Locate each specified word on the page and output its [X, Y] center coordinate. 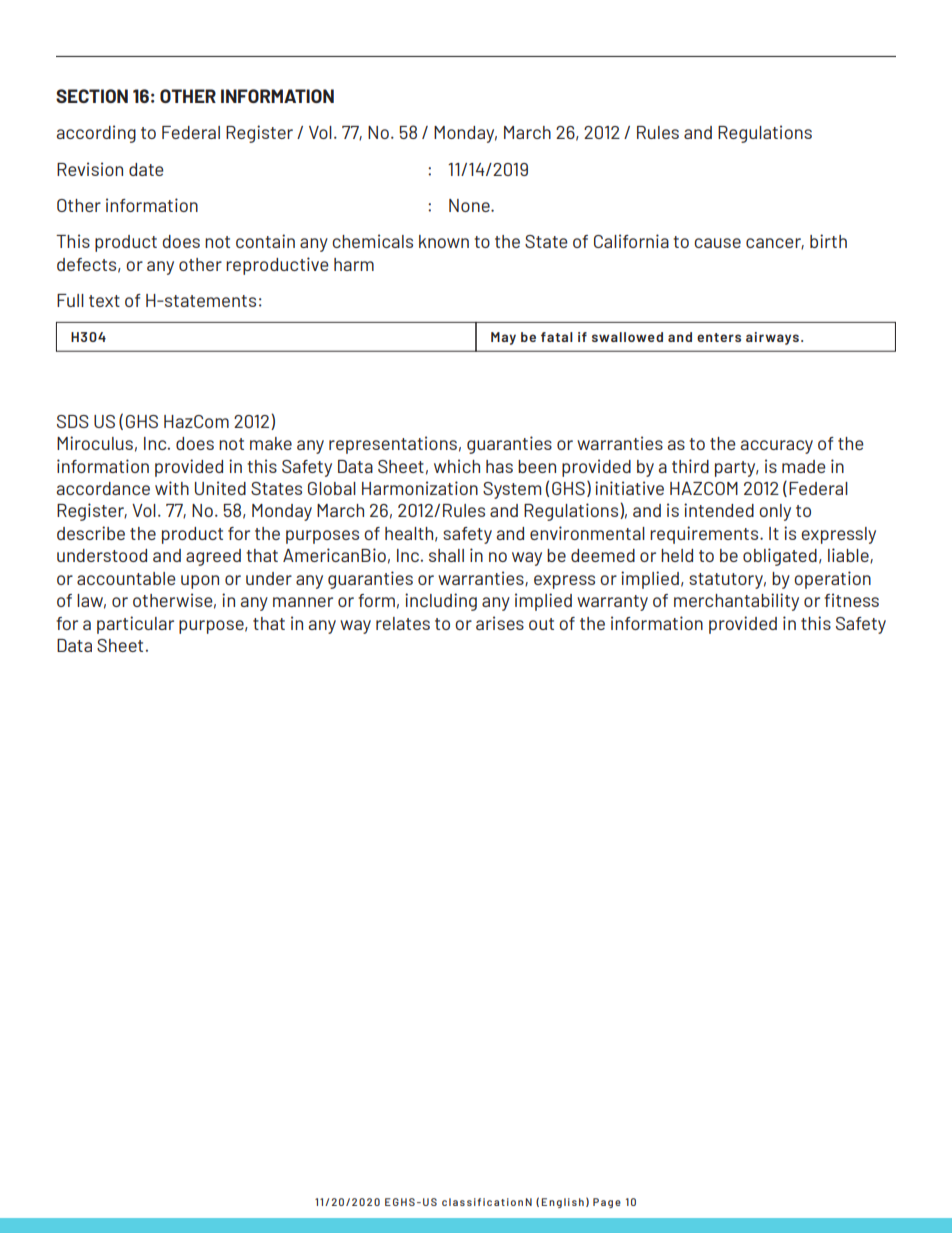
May [503, 338]
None [470, 205]
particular [135, 625]
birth [828, 241]
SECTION [92, 96]
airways [774, 338]
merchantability [736, 602]
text [104, 301]
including [441, 602]
